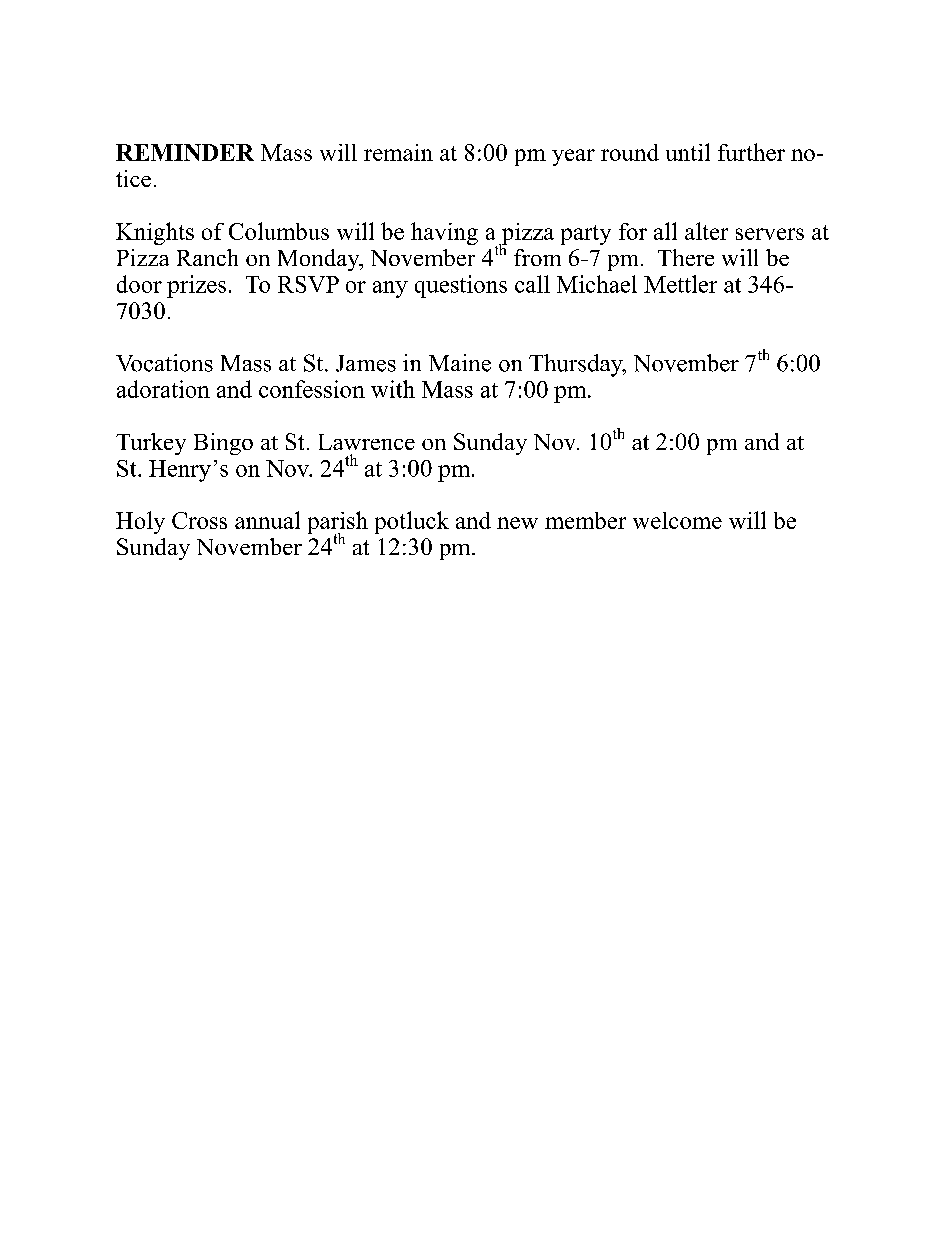 The height and width of the screenshot is (1233, 952). I want to click on Lawrence, so click(367, 442).
